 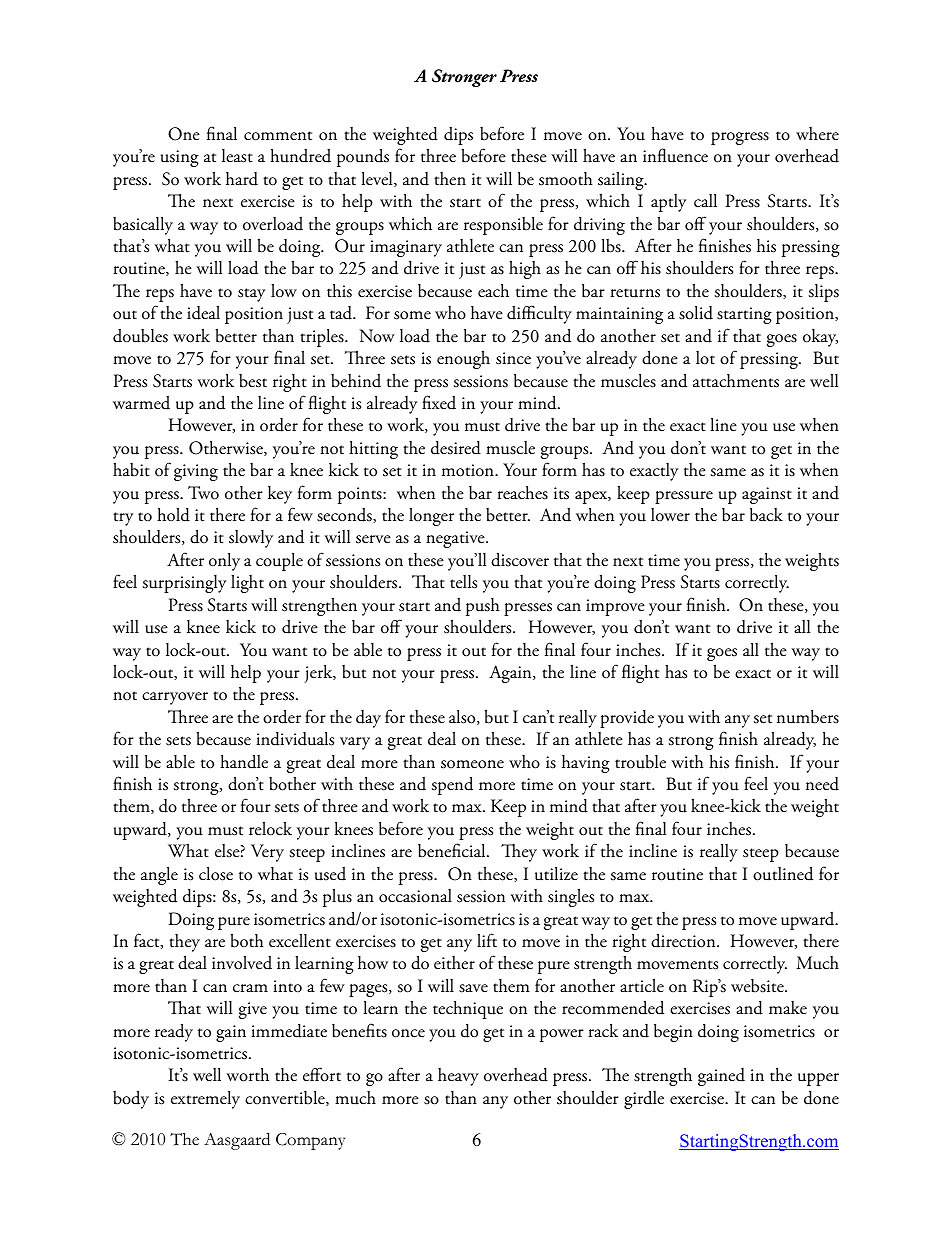 What do you see at coordinates (740, 138) in the document?
I see `progress` at bounding box center [740, 138].
